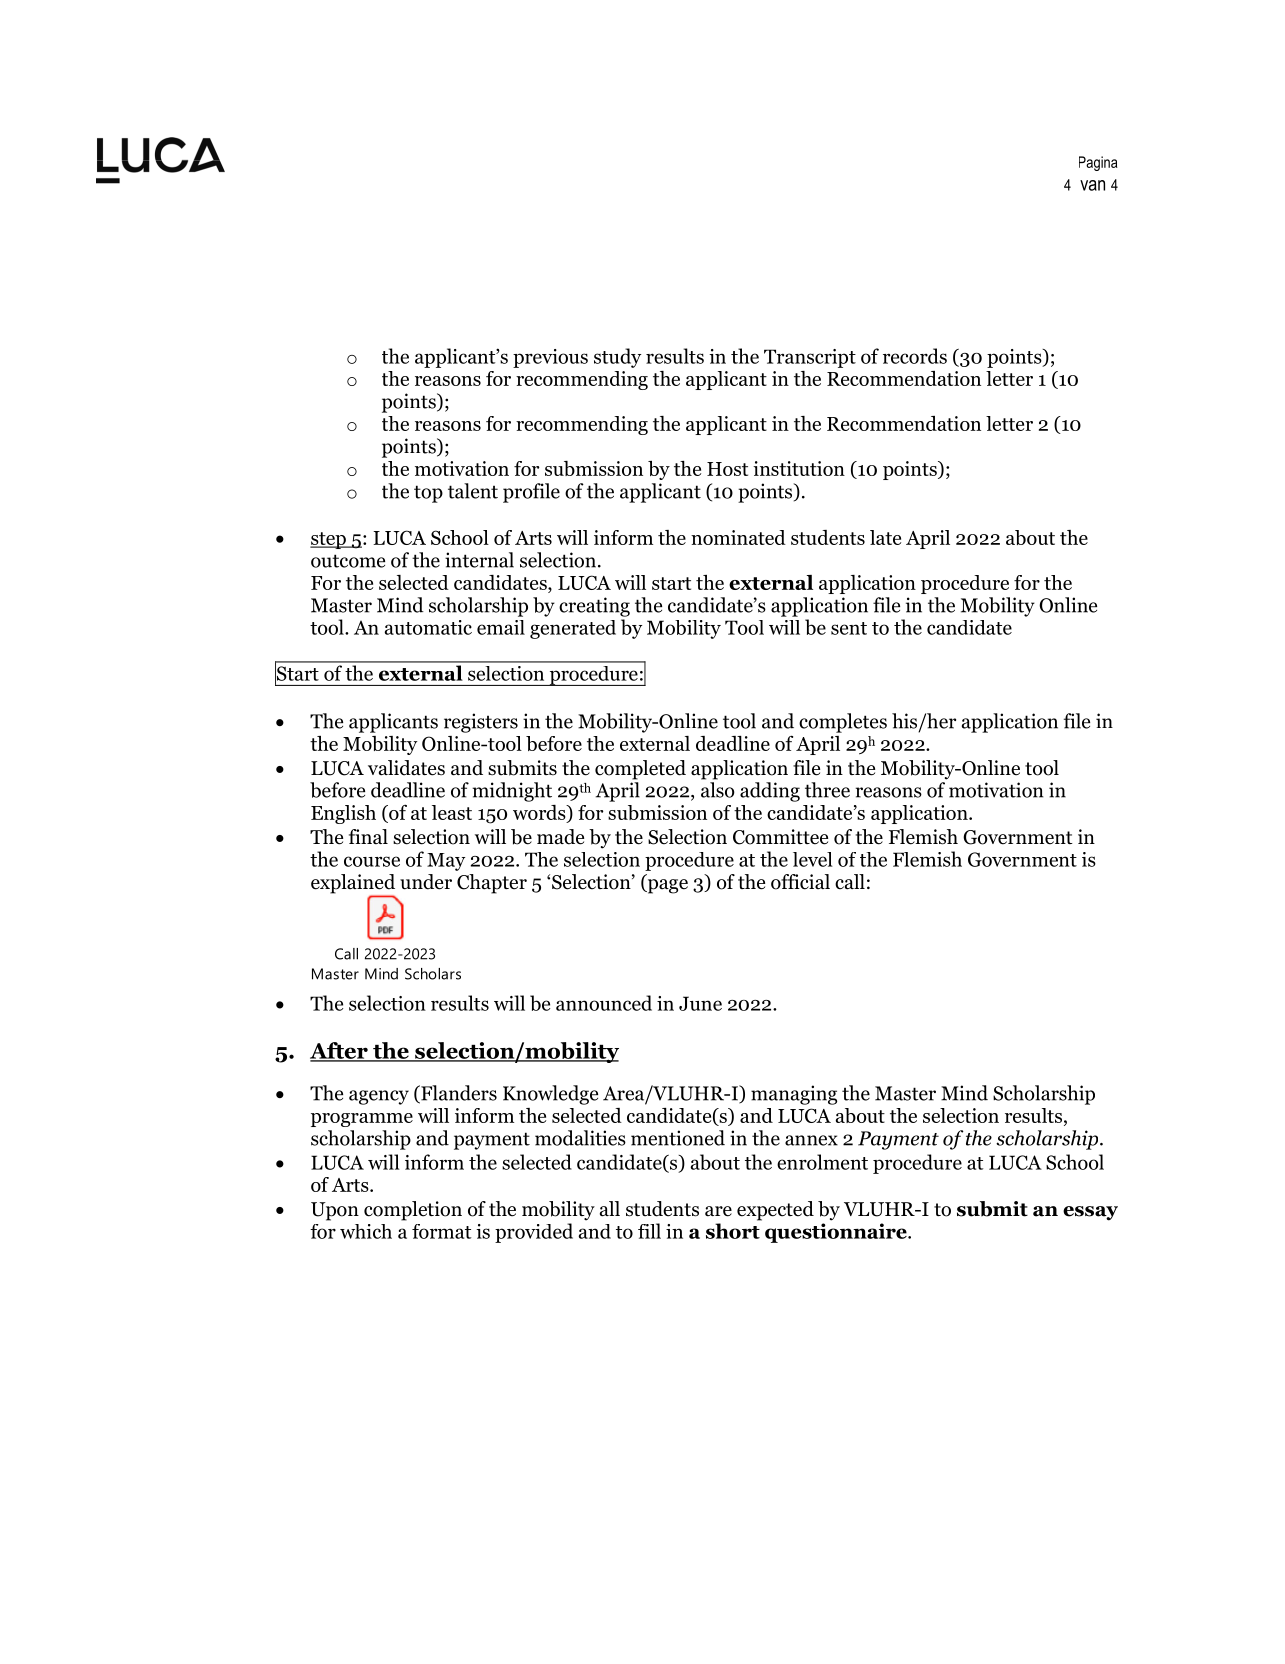  I want to click on completion, so click(413, 1211).
